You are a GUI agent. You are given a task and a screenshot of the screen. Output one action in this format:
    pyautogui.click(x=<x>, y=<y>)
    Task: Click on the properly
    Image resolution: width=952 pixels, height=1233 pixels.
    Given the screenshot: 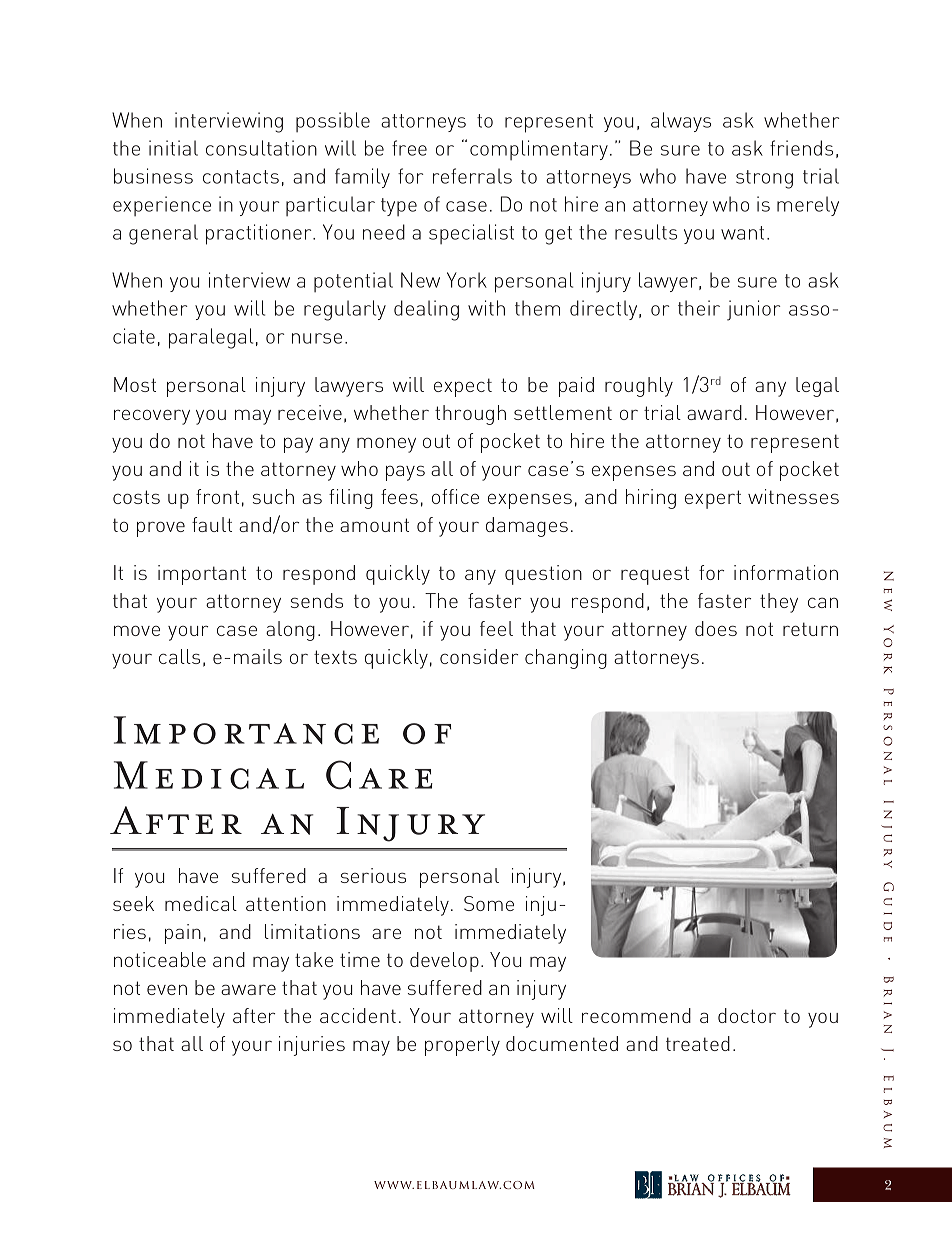 What is the action you would take?
    pyautogui.click(x=462, y=1046)
